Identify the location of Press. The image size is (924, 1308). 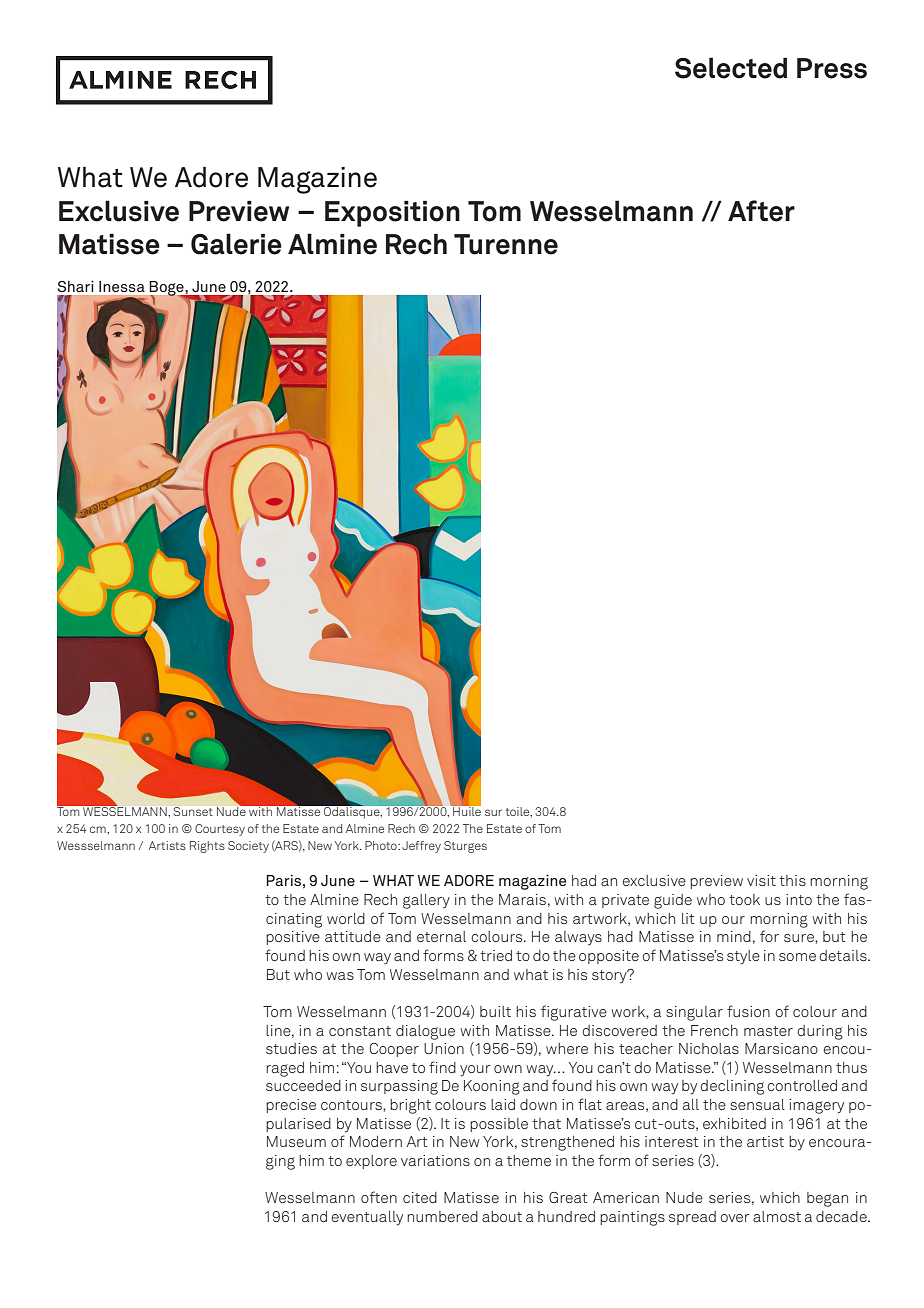
(832, 68).
